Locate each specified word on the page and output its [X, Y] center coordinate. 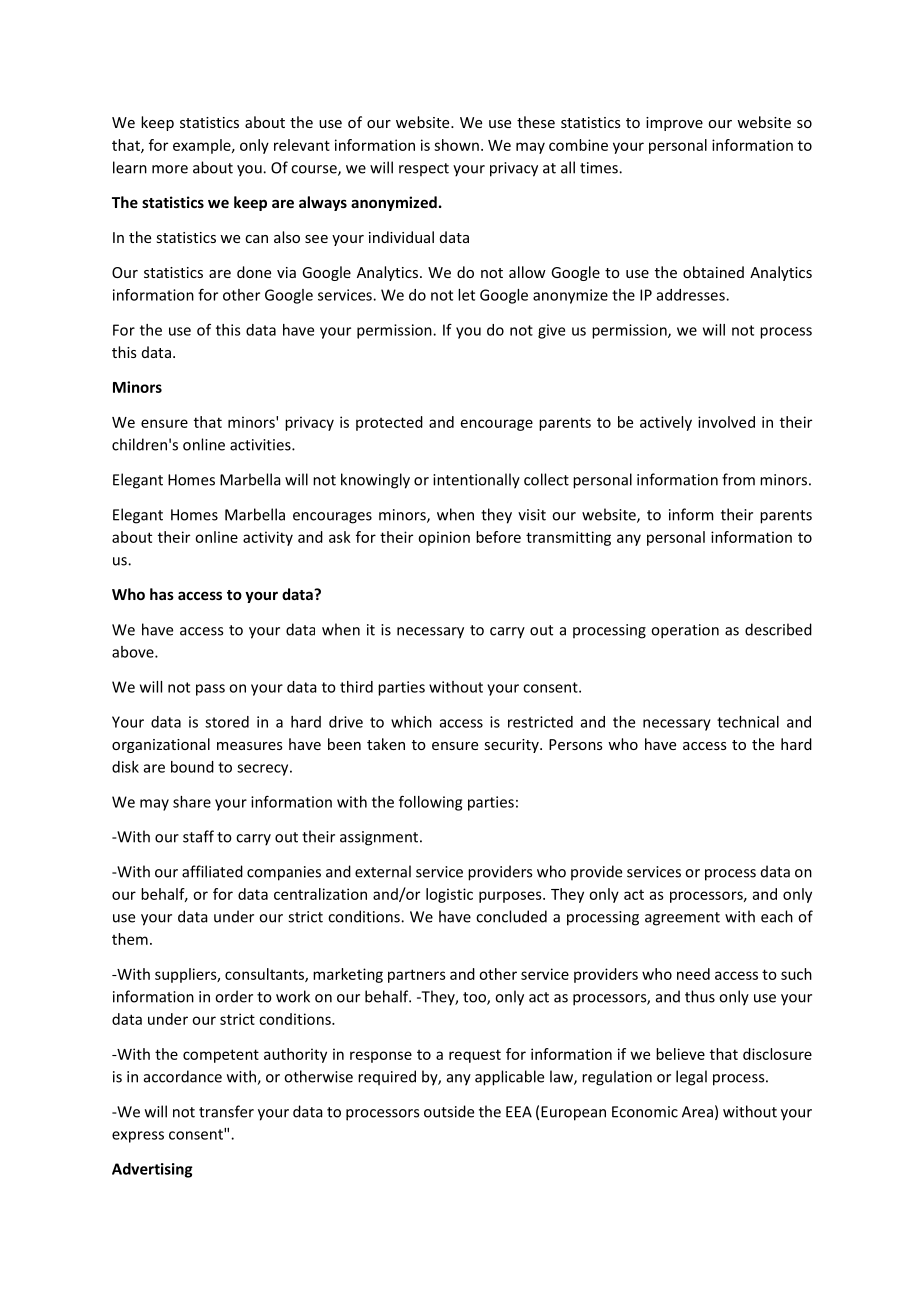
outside [449, 1111]
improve [674, 124]
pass [210, 690]
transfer [226, 1111]
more [170, 169]
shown [456, 145]
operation [685, 631]
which [411, 722]
